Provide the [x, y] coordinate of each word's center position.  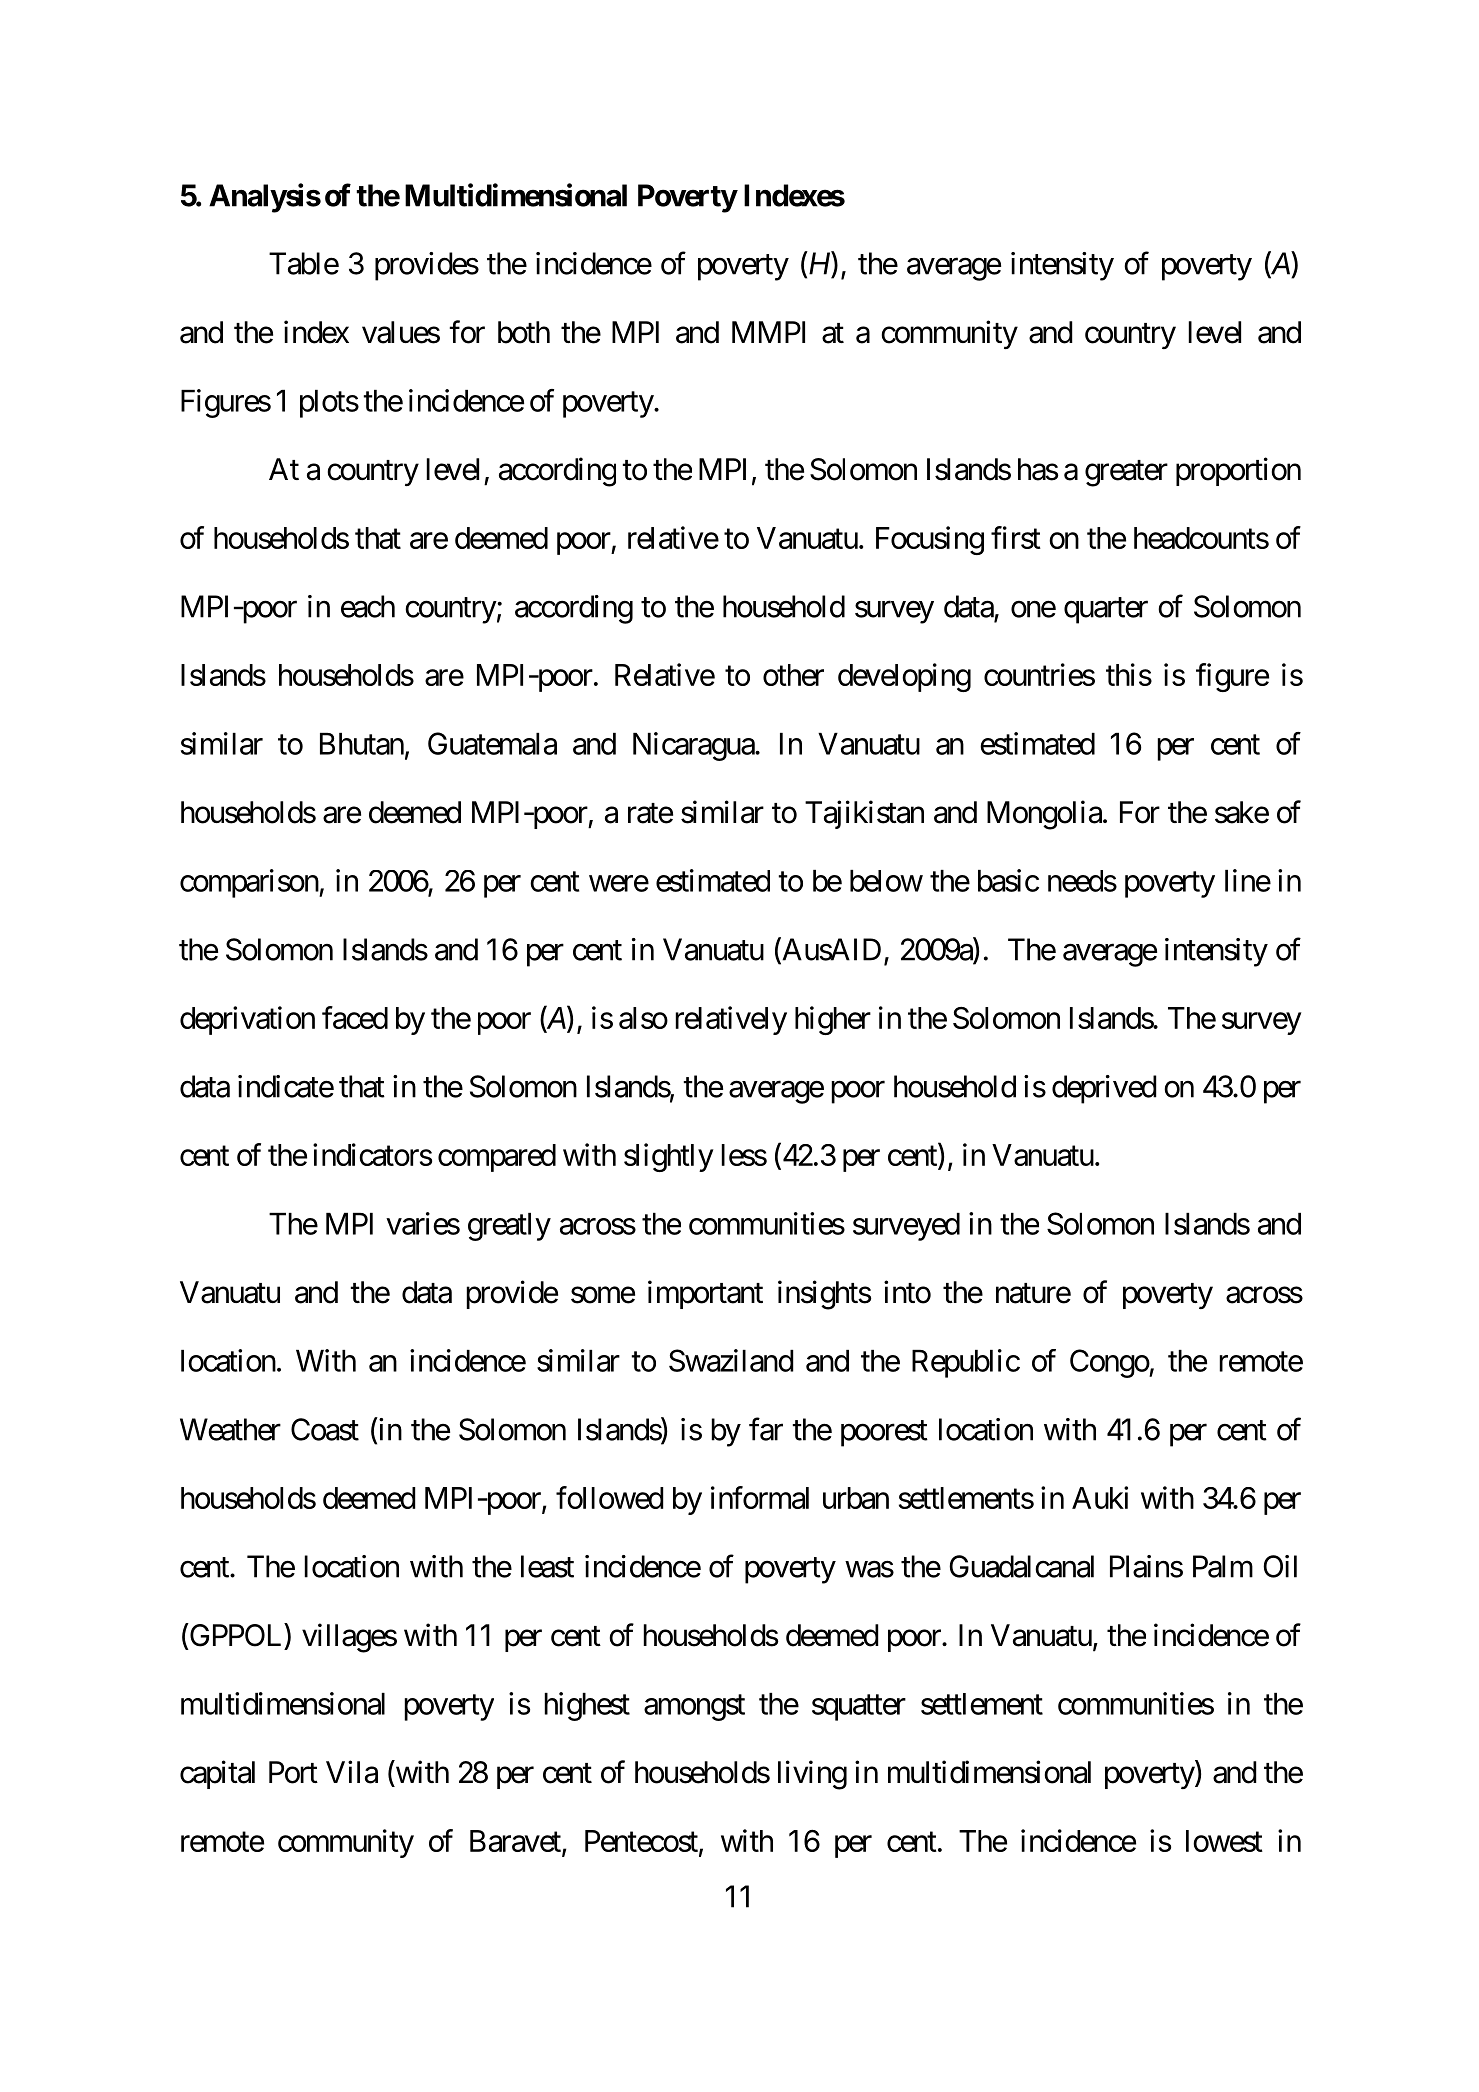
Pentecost [641, 1841]
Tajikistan [864, 814]
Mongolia [1044, 815]
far [766, 1429]
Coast [325, 1429]
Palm [1223, 1566]
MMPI [768, 332]
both [524, 332]
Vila [352, 1772]
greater [1126, 473]
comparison [250, 883]
